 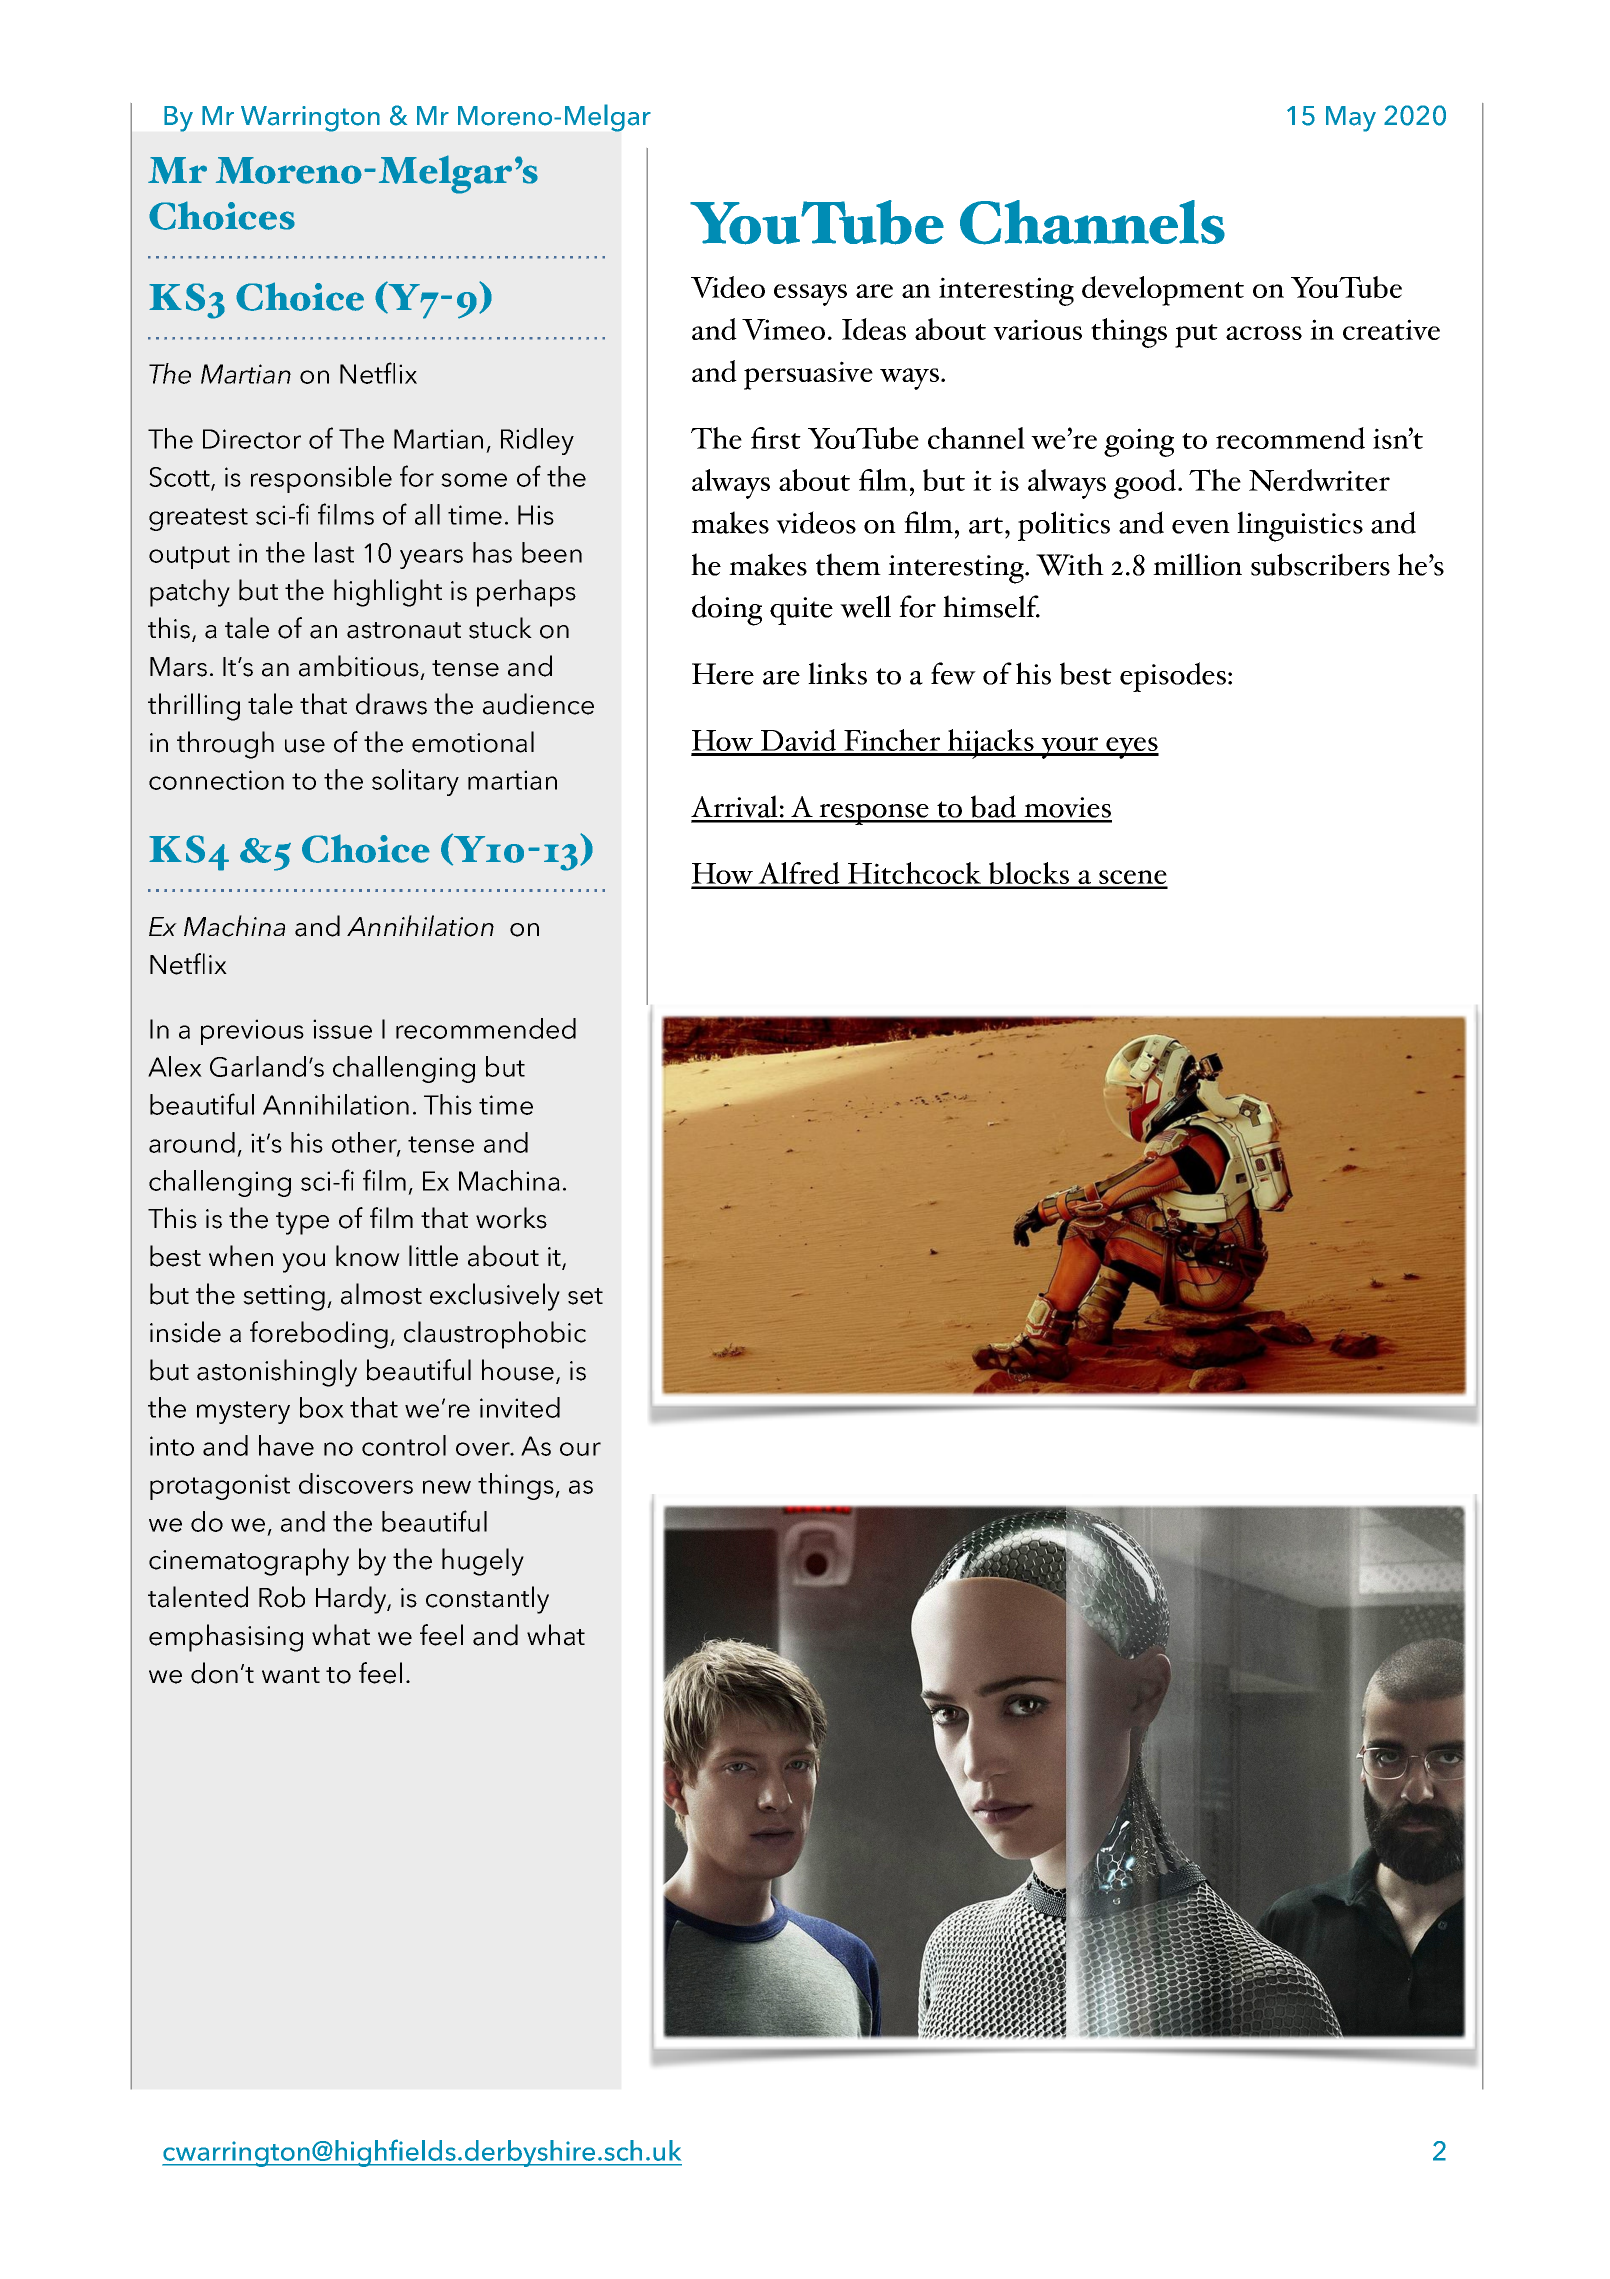 What do you see at coordinates (1173, 677) in the page?
I see `episodes` at bounding box center [1173, 677].
